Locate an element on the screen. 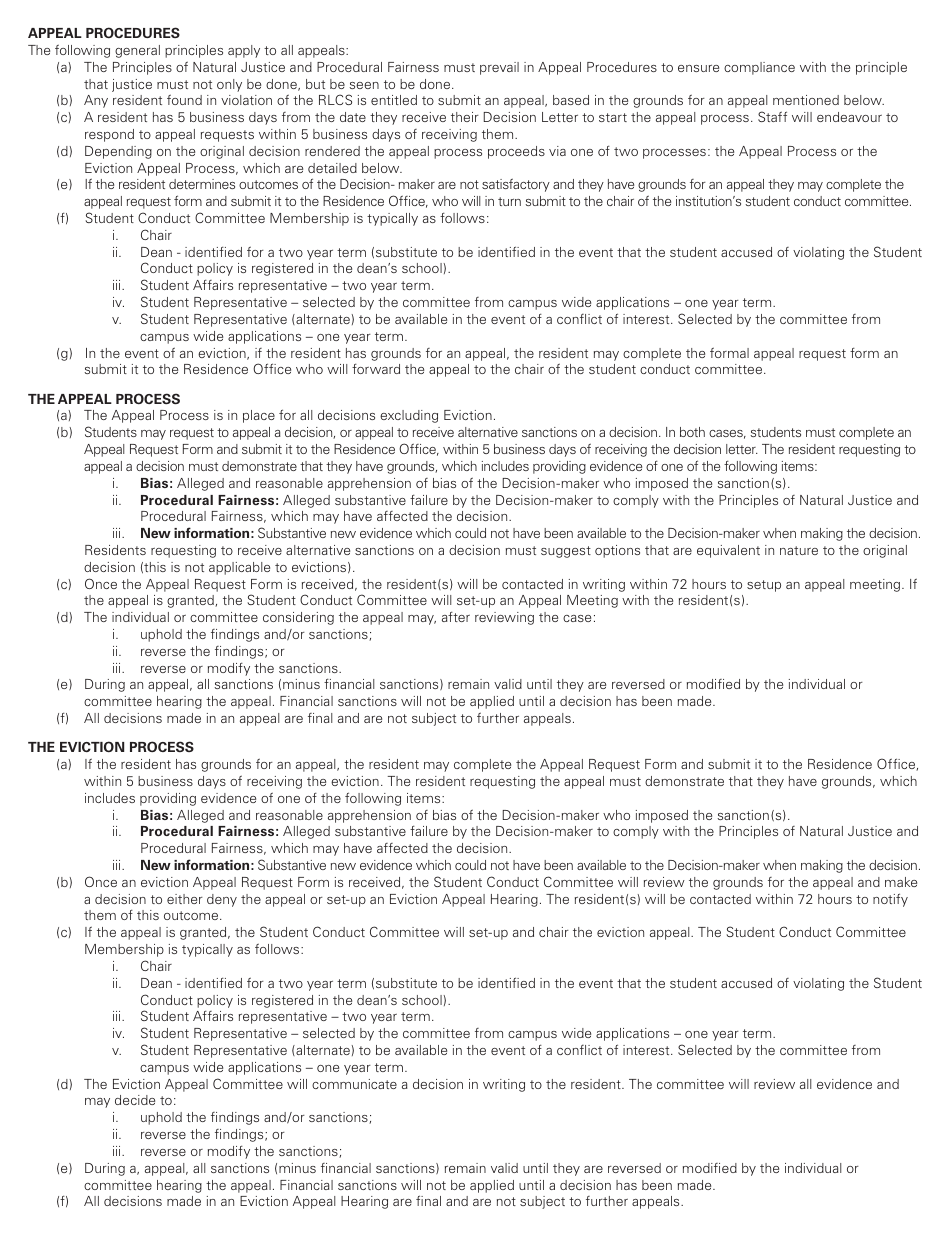  considering is located at coordinates (298, 618).
